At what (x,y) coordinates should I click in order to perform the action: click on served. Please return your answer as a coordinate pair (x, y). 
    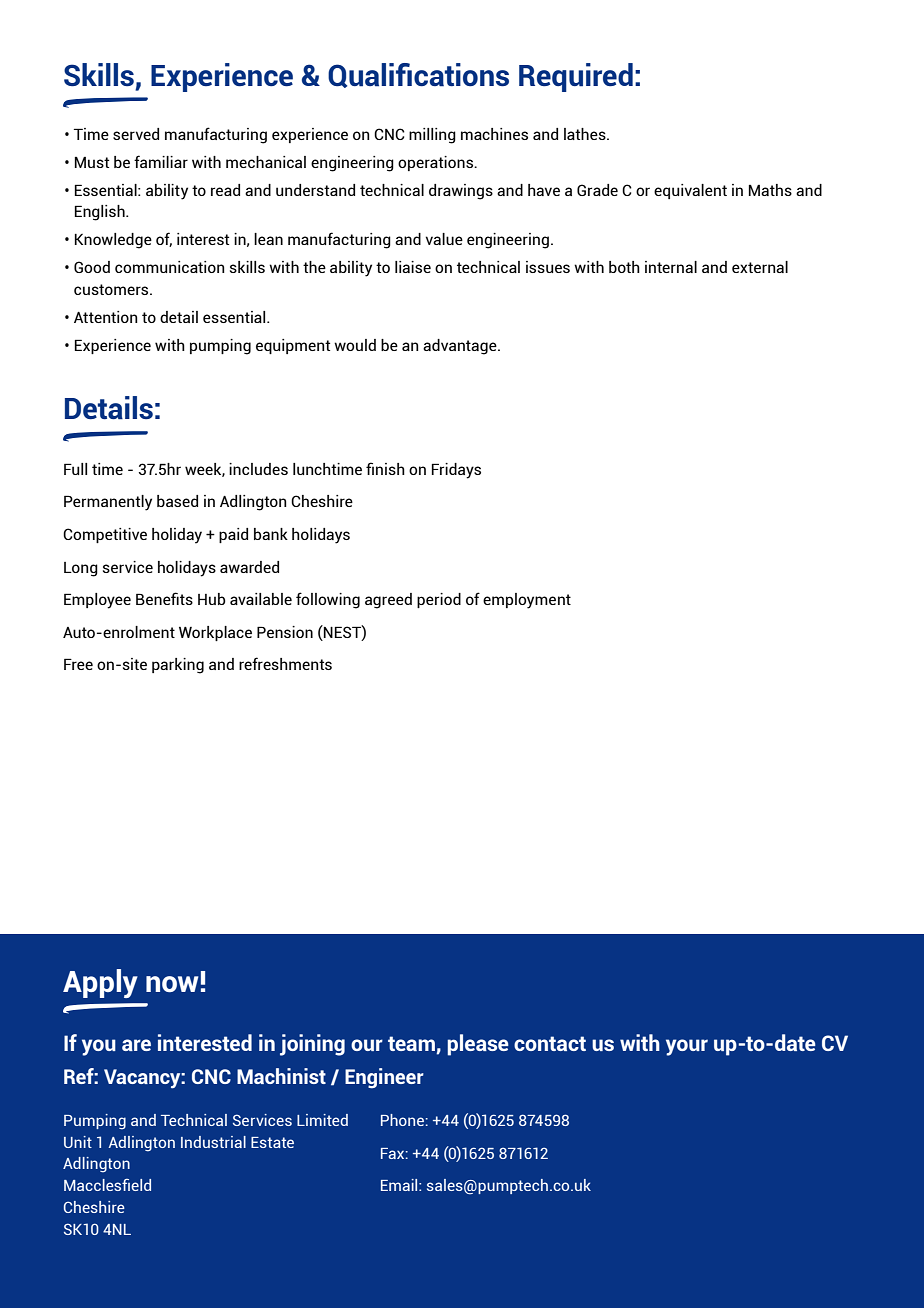
    Looking at the image, I should click on (136, 134).
